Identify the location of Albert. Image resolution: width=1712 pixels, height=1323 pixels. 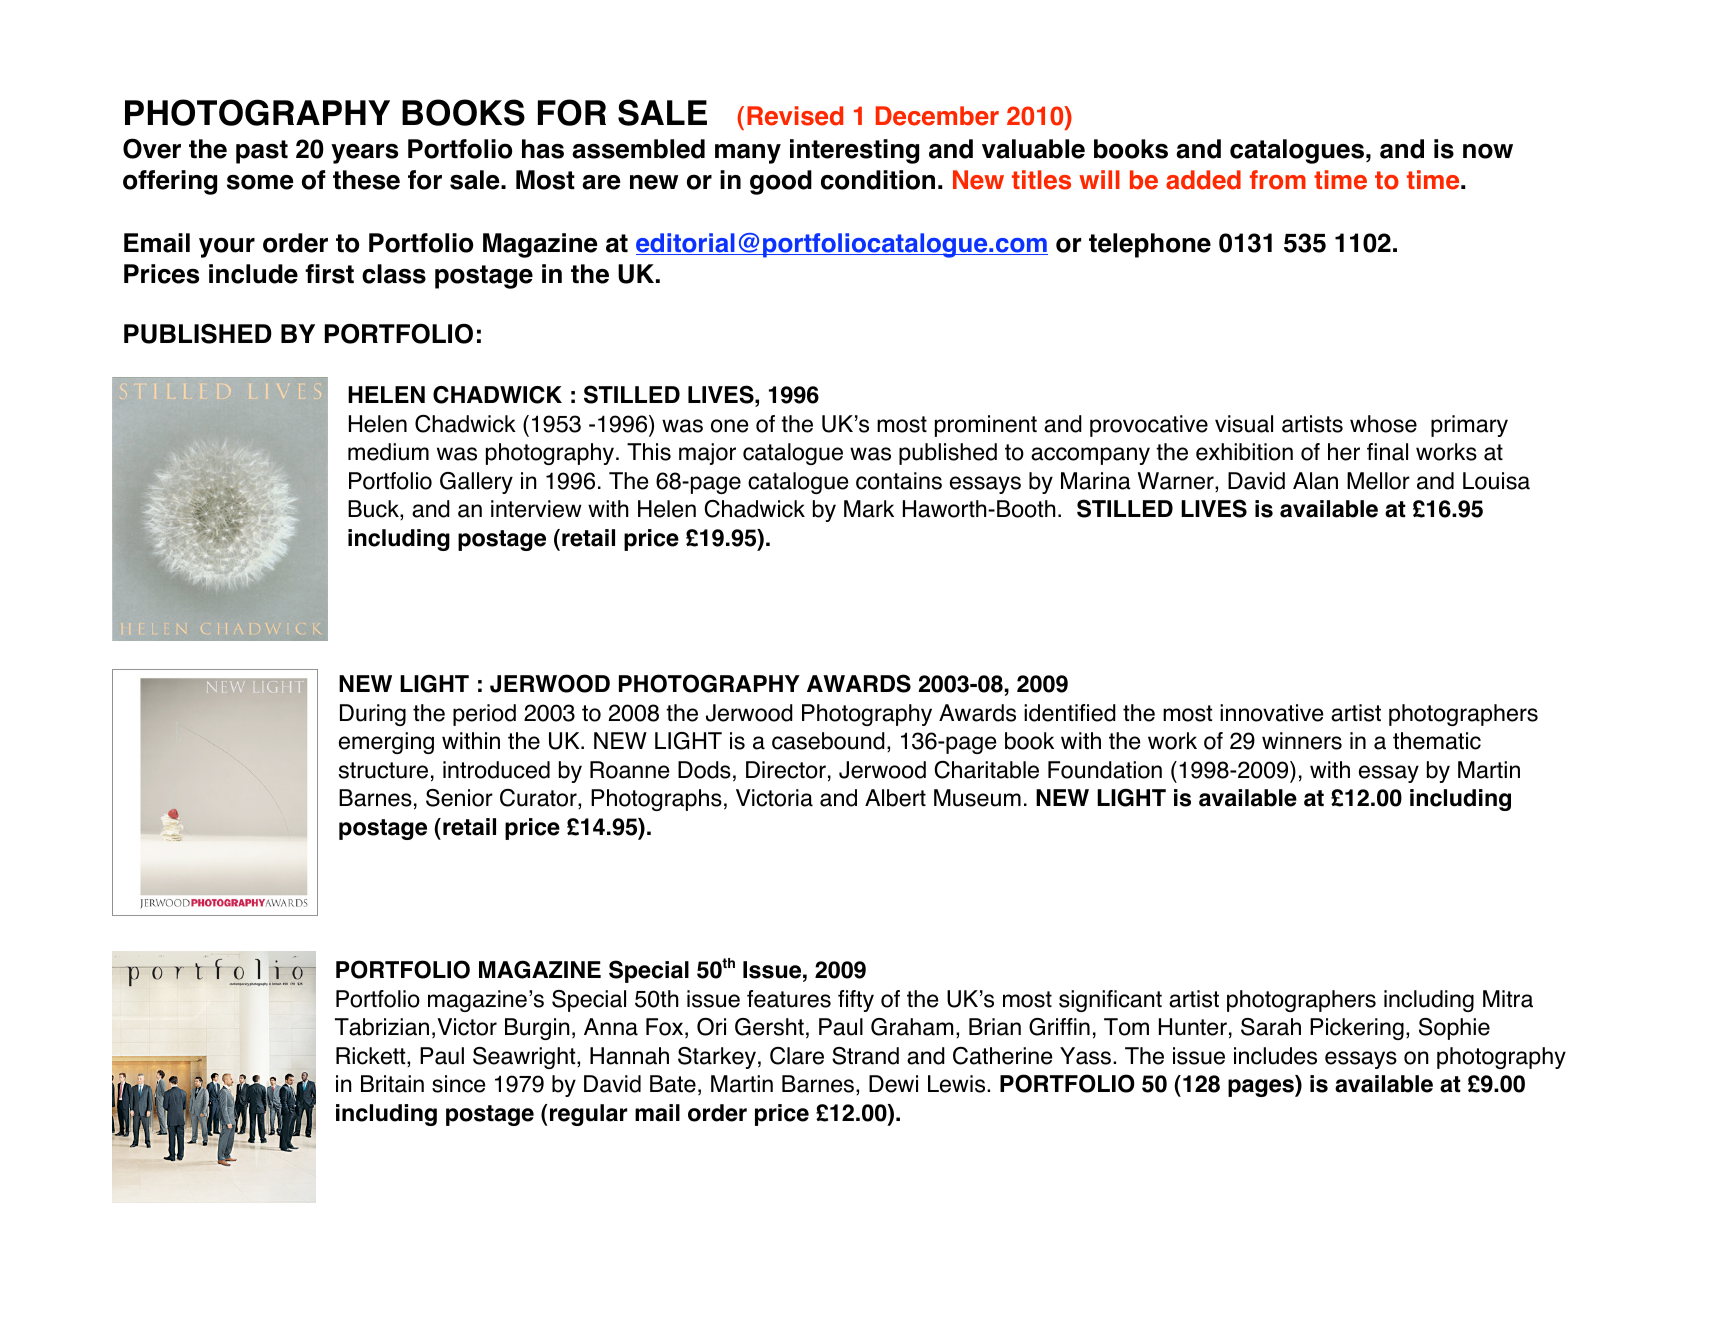
(895, 798).
